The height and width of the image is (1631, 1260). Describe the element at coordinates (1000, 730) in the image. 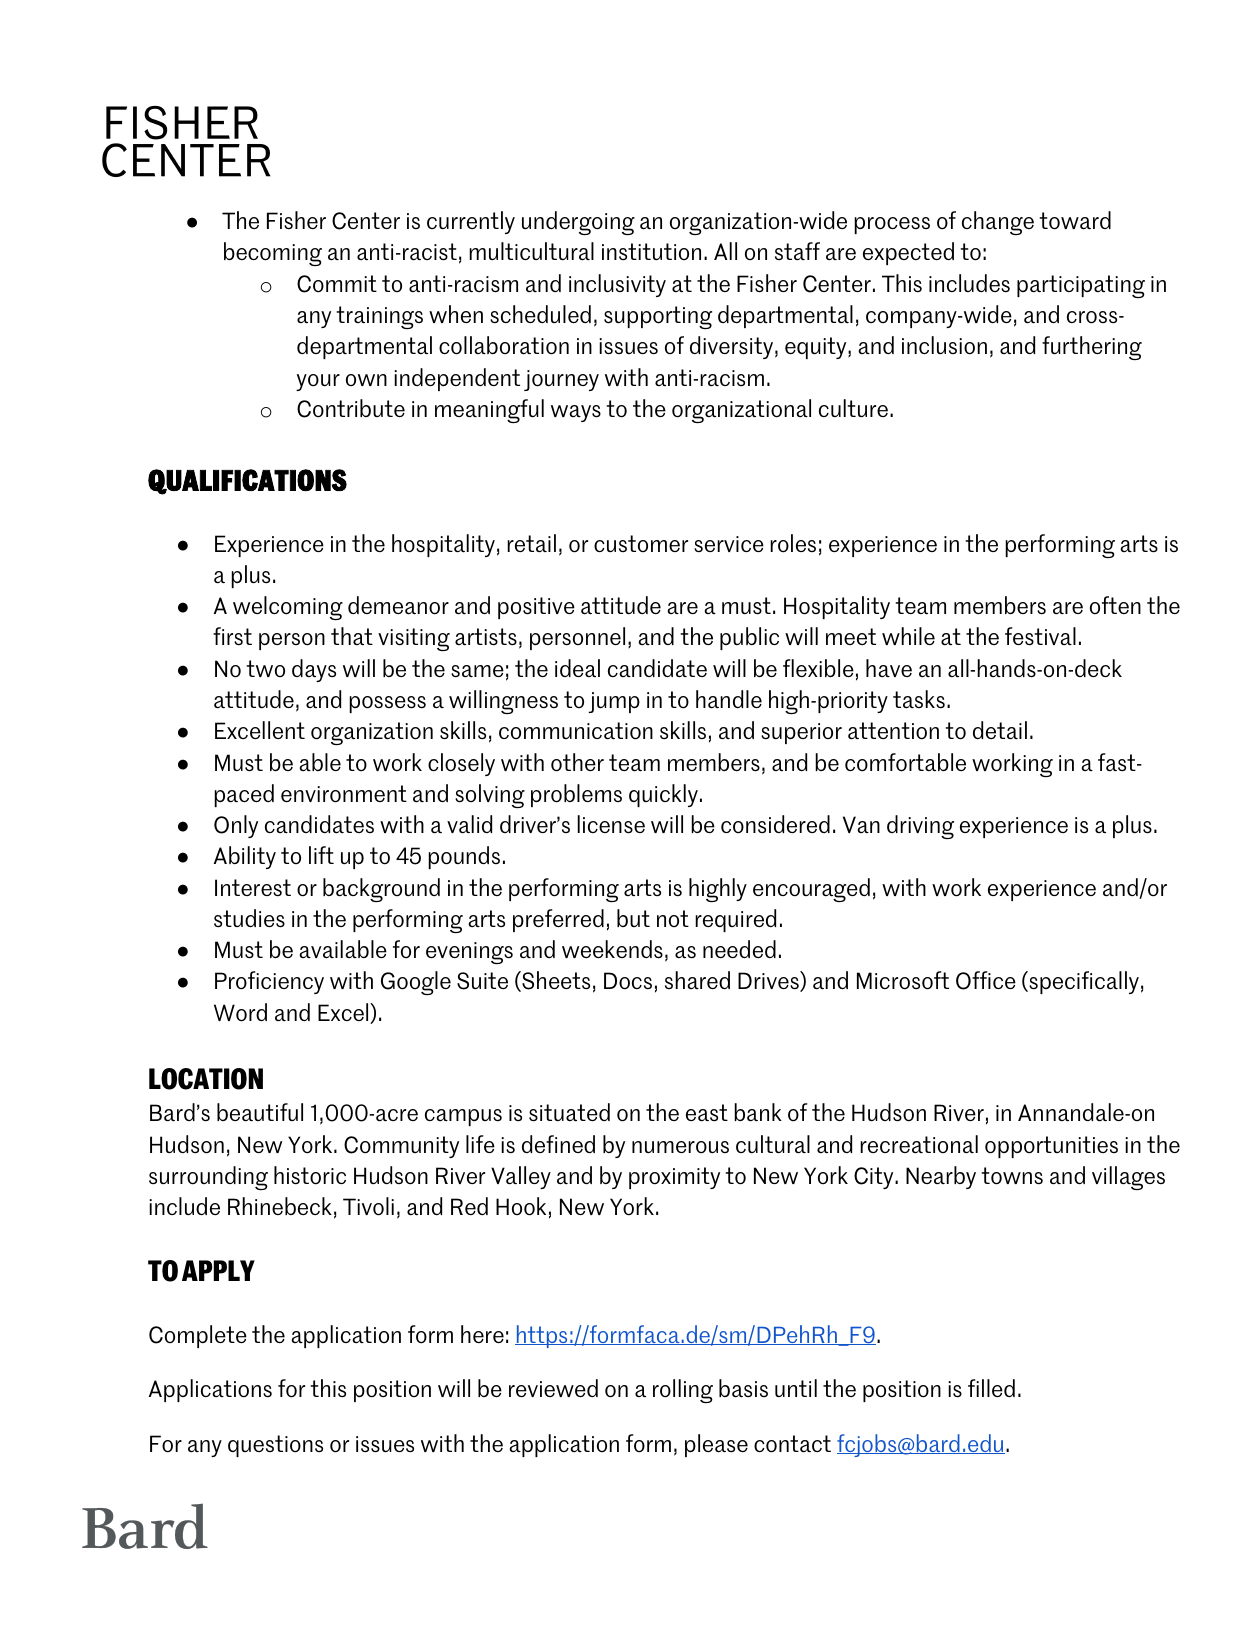

I see `detail` at that location.
